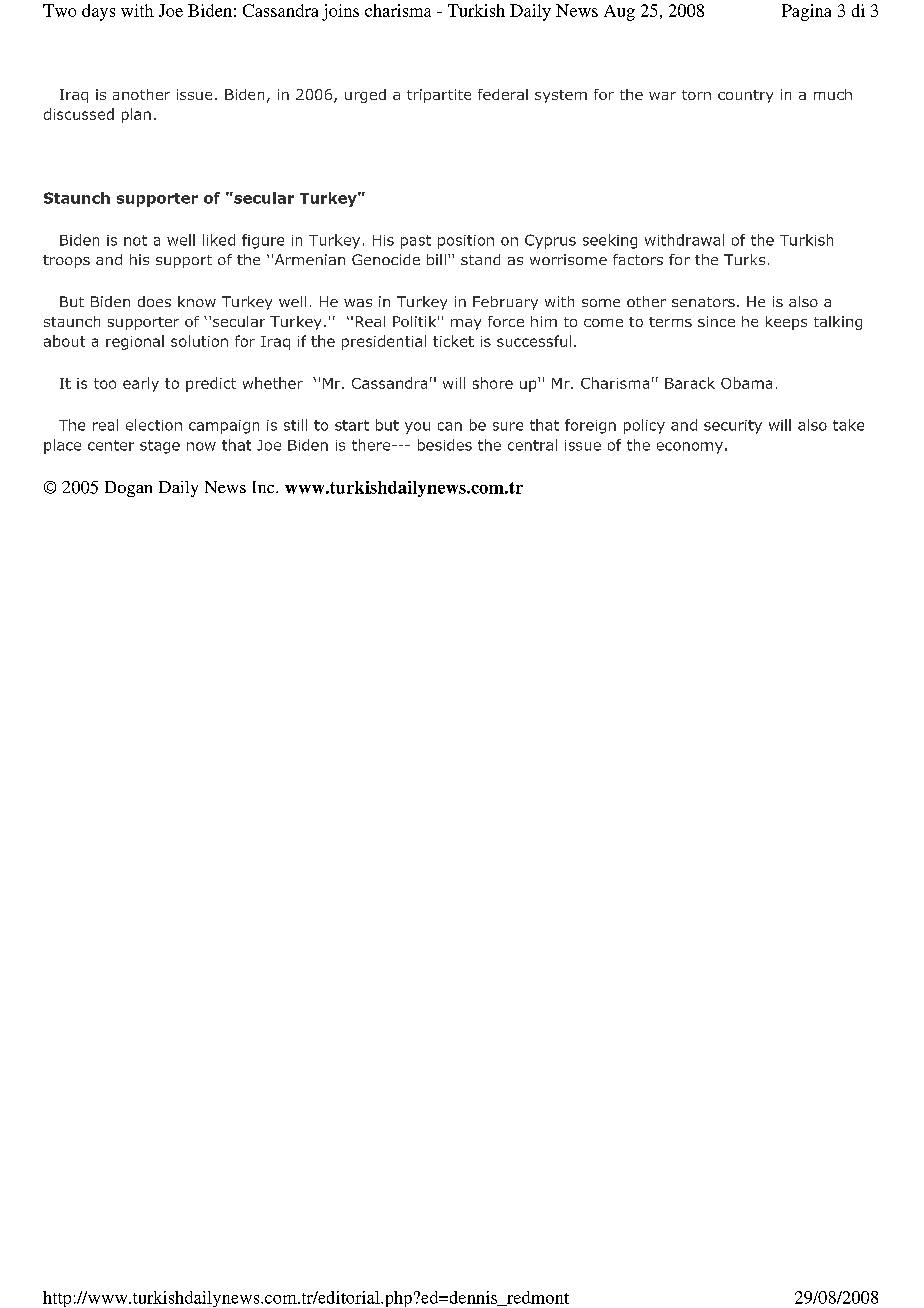 This image has height=1308, width=924. What do you see at coordinates (806, 12) in the image?
I see `Pagina` at bounding box center [806, 12].
